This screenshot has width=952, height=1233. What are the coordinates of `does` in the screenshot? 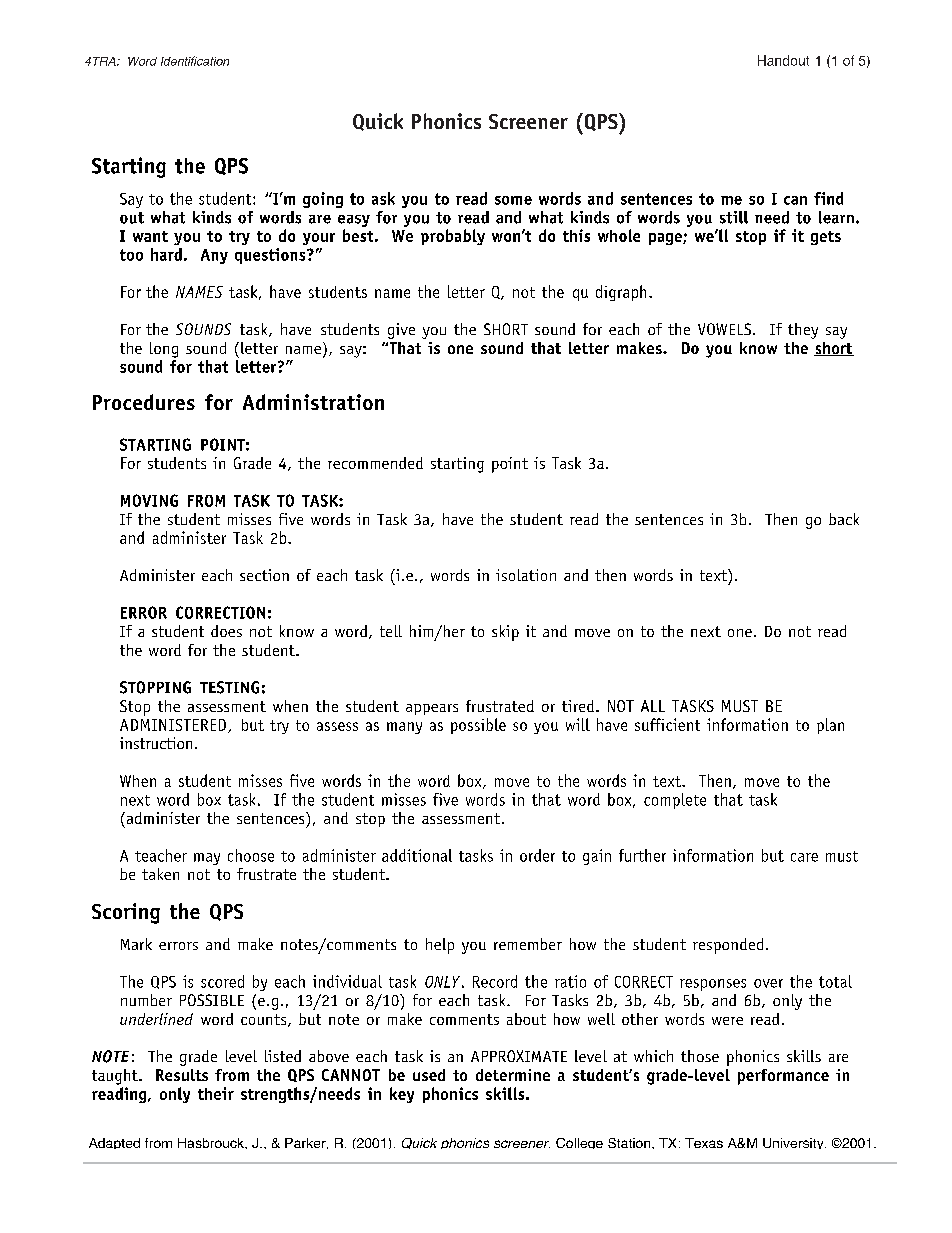 It's located at (226, 631).
